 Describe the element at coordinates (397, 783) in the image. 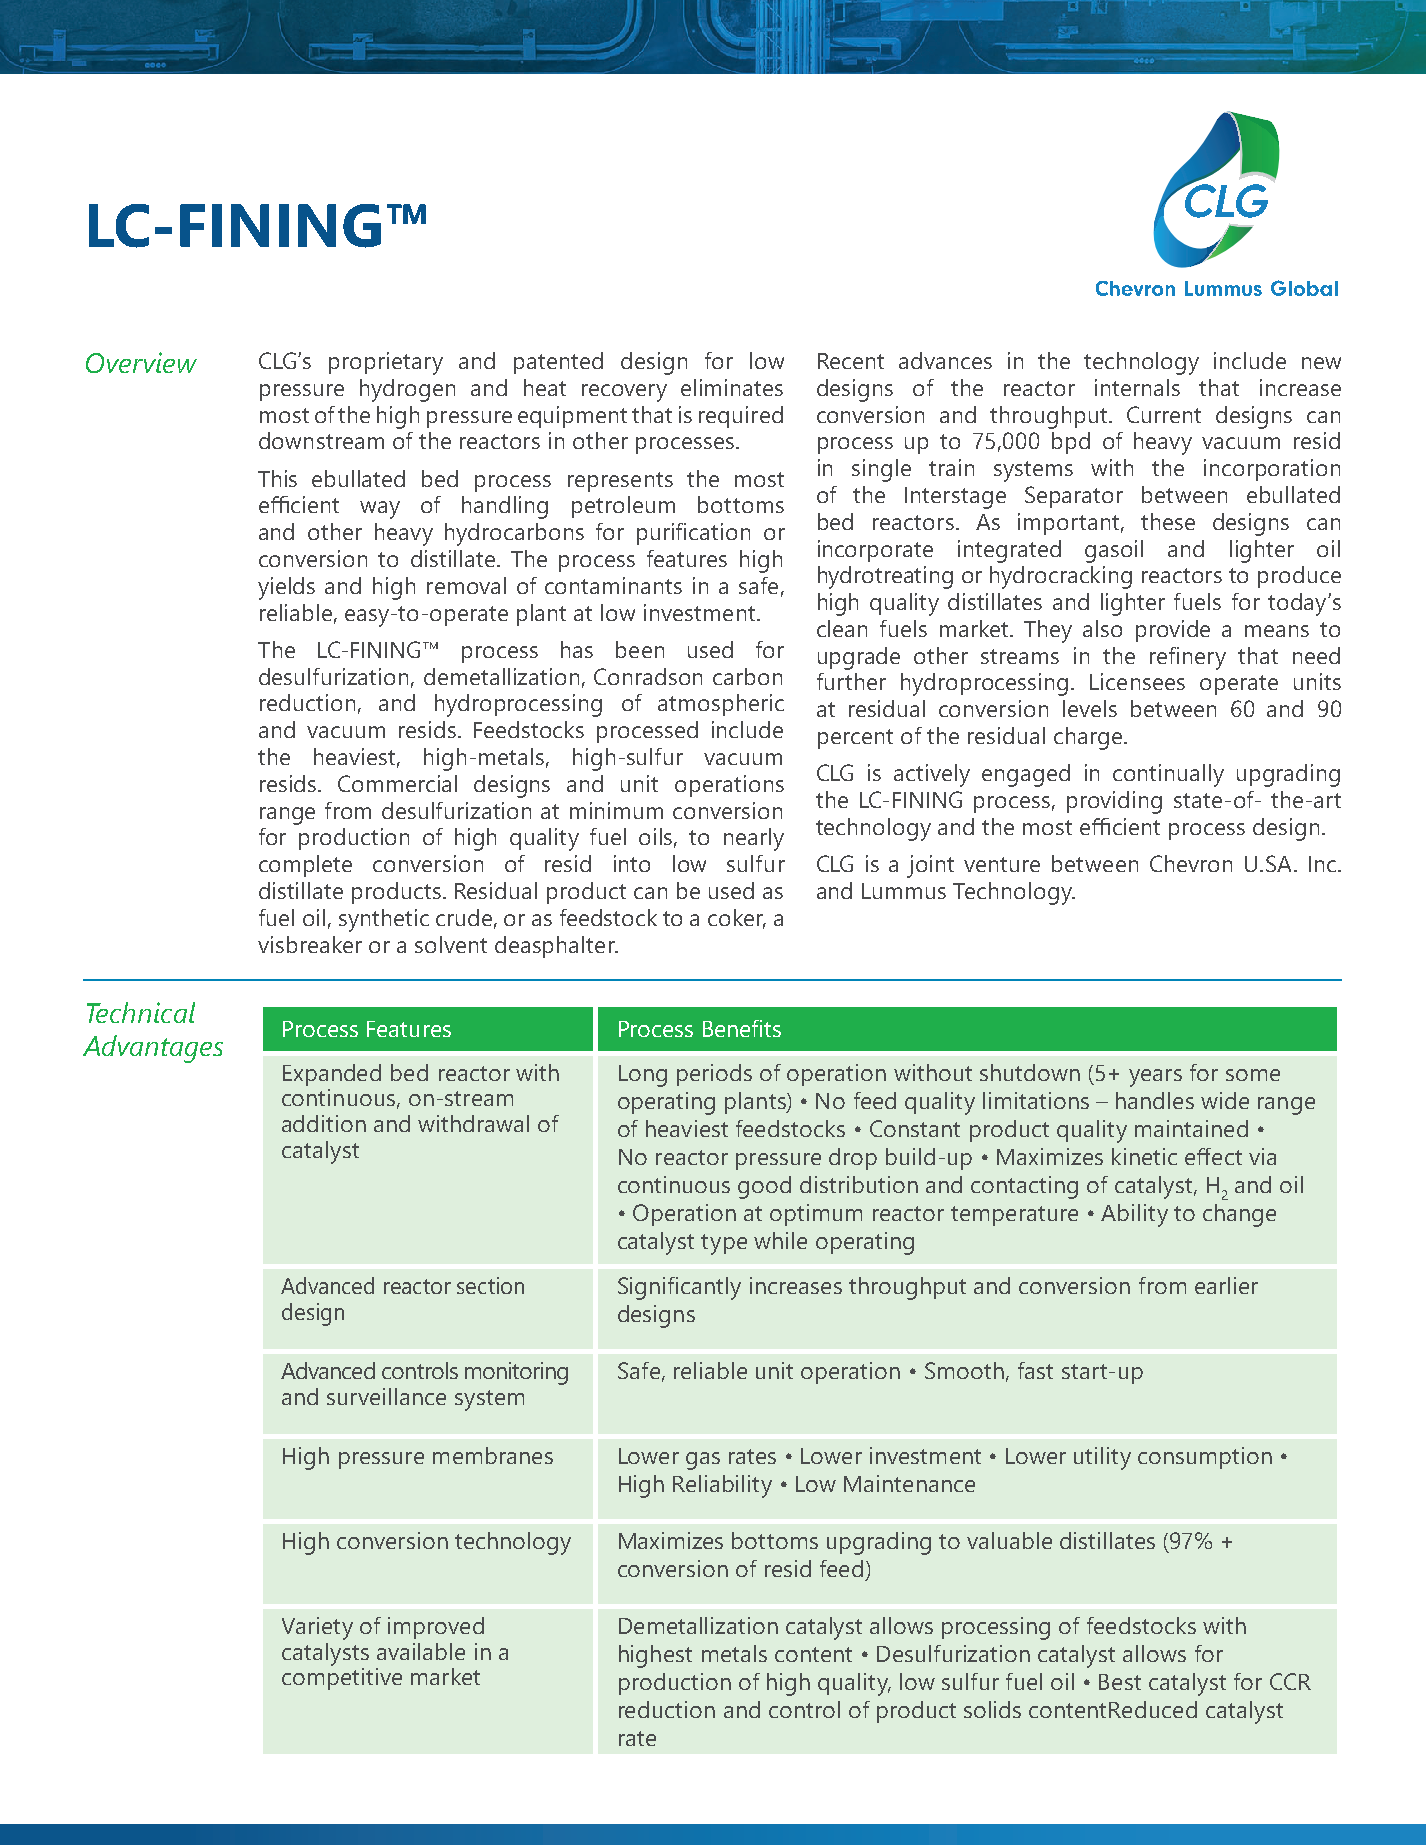

I see `Commercial` at that location.
